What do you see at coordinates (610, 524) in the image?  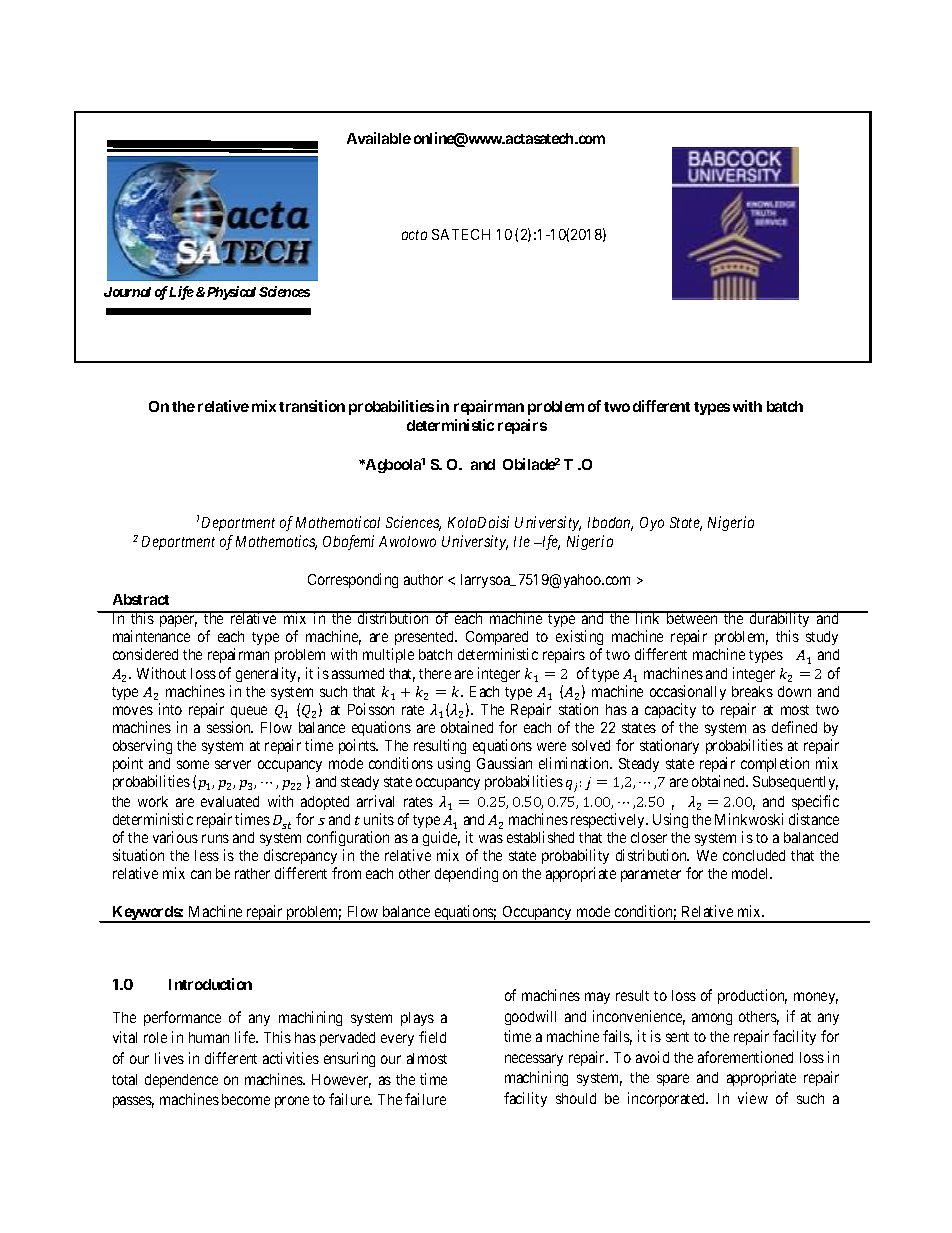 I see `Ibadan` at bounding box center [610, 524].
